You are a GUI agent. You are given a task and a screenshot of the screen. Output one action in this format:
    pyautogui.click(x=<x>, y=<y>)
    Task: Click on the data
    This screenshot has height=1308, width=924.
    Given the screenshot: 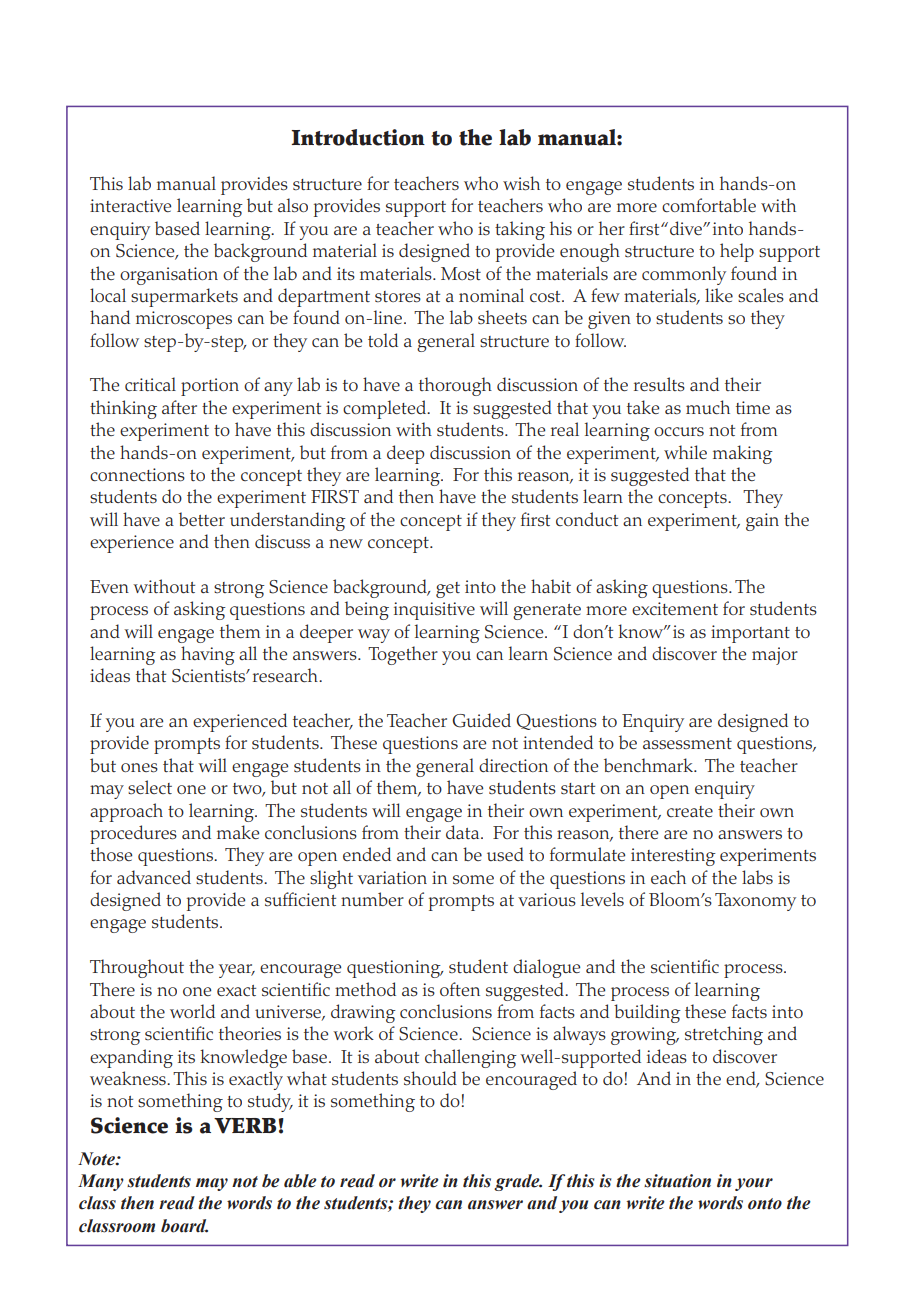 What is the action you would take?
    pyautogui.click(x=464, y=832)
